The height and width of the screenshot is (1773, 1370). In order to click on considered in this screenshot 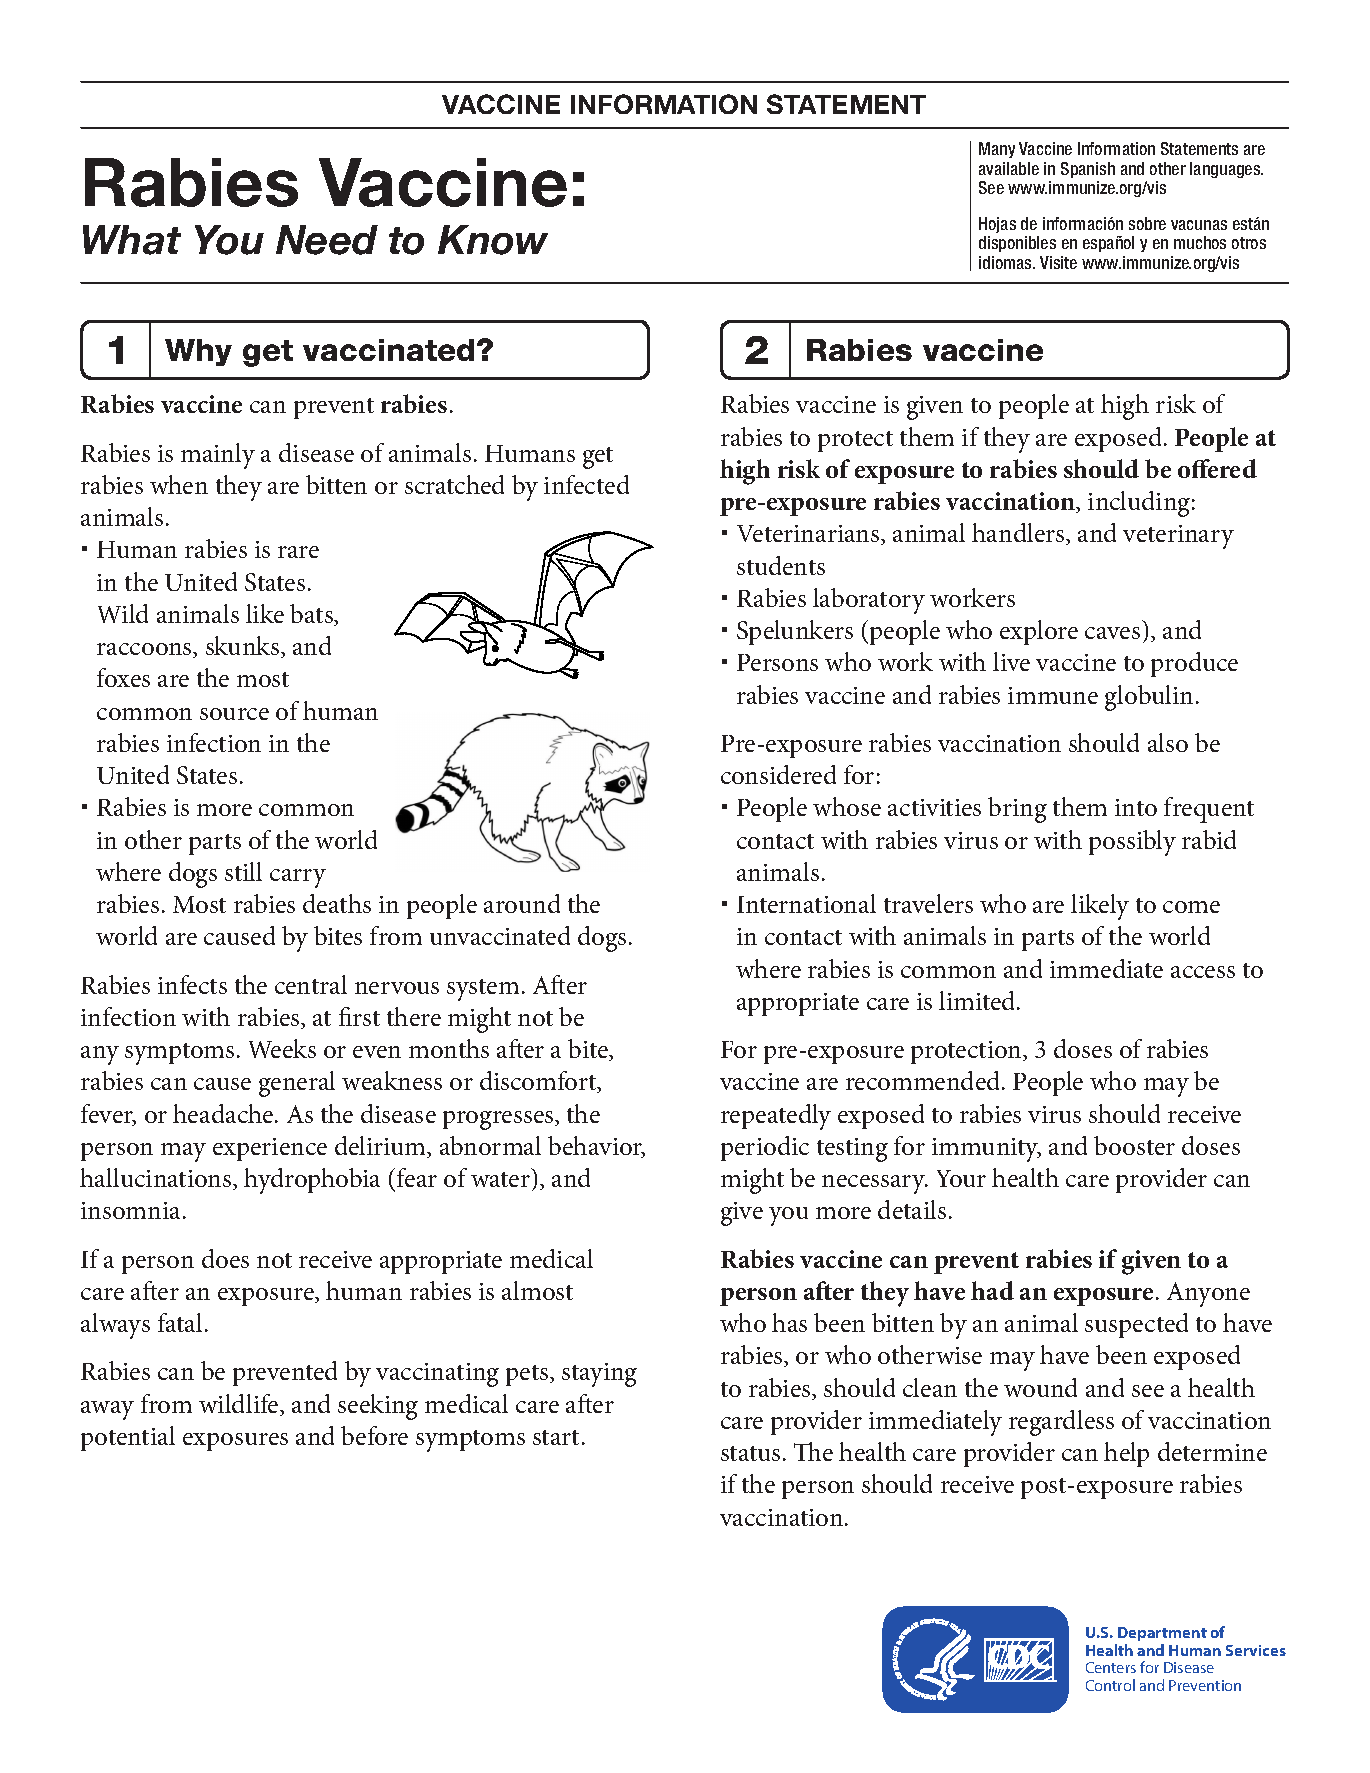, I will do `click(778, 774)`.
